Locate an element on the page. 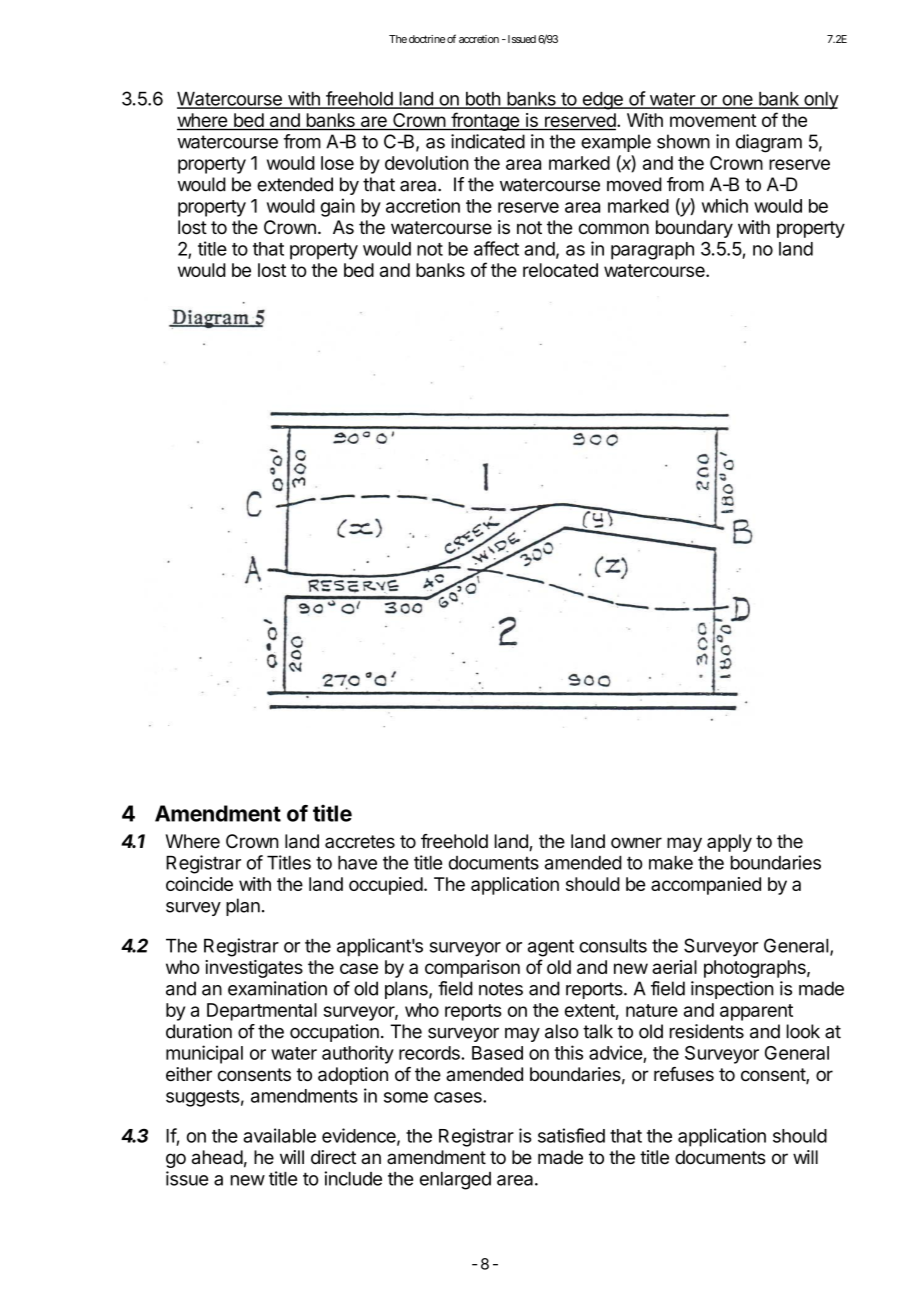 The width and height of the document is (924, 1308). enlarged is located at coordinates (455, 1181).
